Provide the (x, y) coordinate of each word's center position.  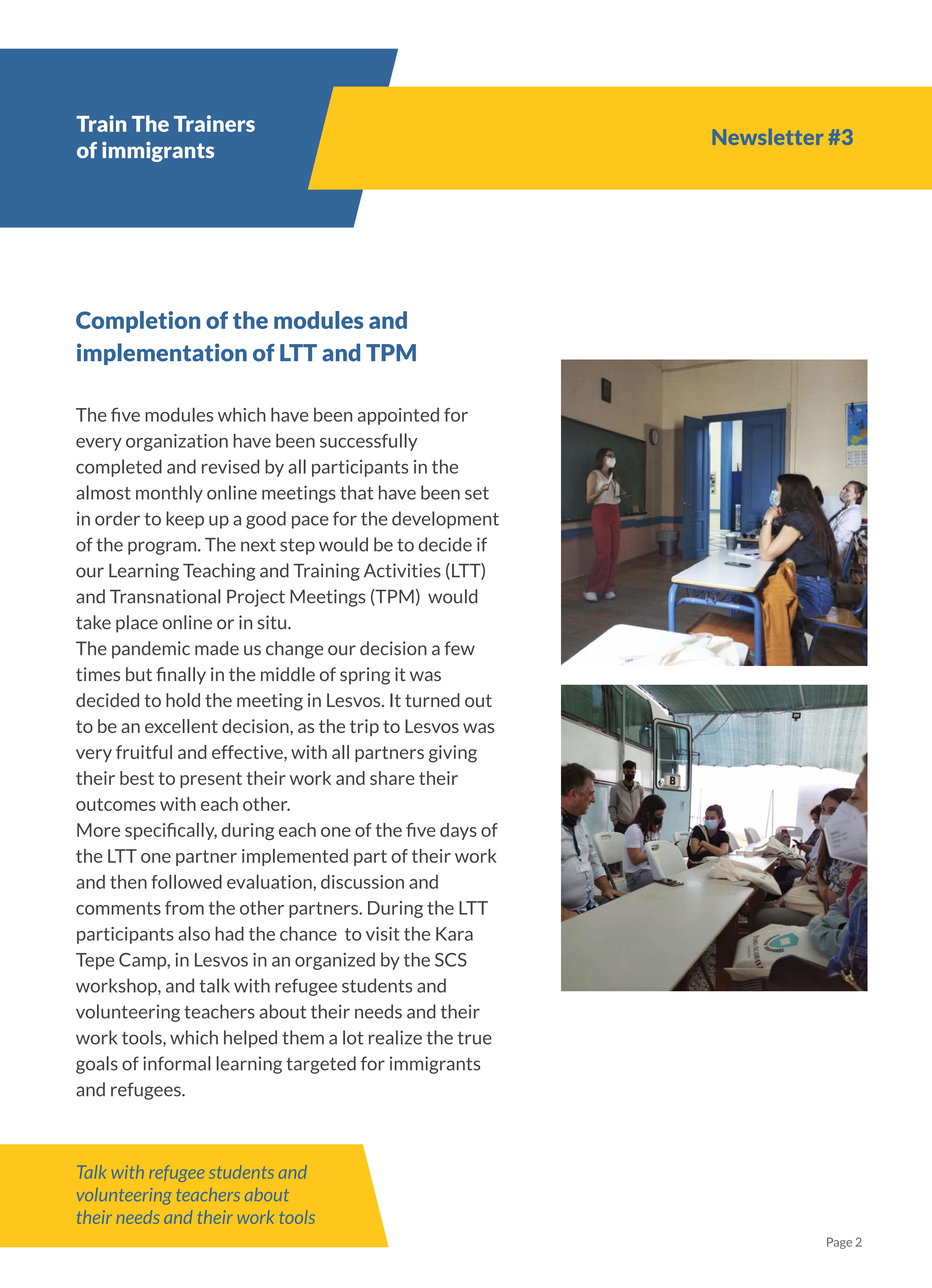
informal (176, 1063)
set (477, 493)
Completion (138, 322)
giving (453, 754)
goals (97, 1065)
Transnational (165, 596)
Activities (402, 570)
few (459, 648)
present (211, 780)
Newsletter (768, 137)
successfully (368, 442)
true (474, 1038)
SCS (451, 960)
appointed (398, 416)
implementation (162, 354)
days (458, 831)
